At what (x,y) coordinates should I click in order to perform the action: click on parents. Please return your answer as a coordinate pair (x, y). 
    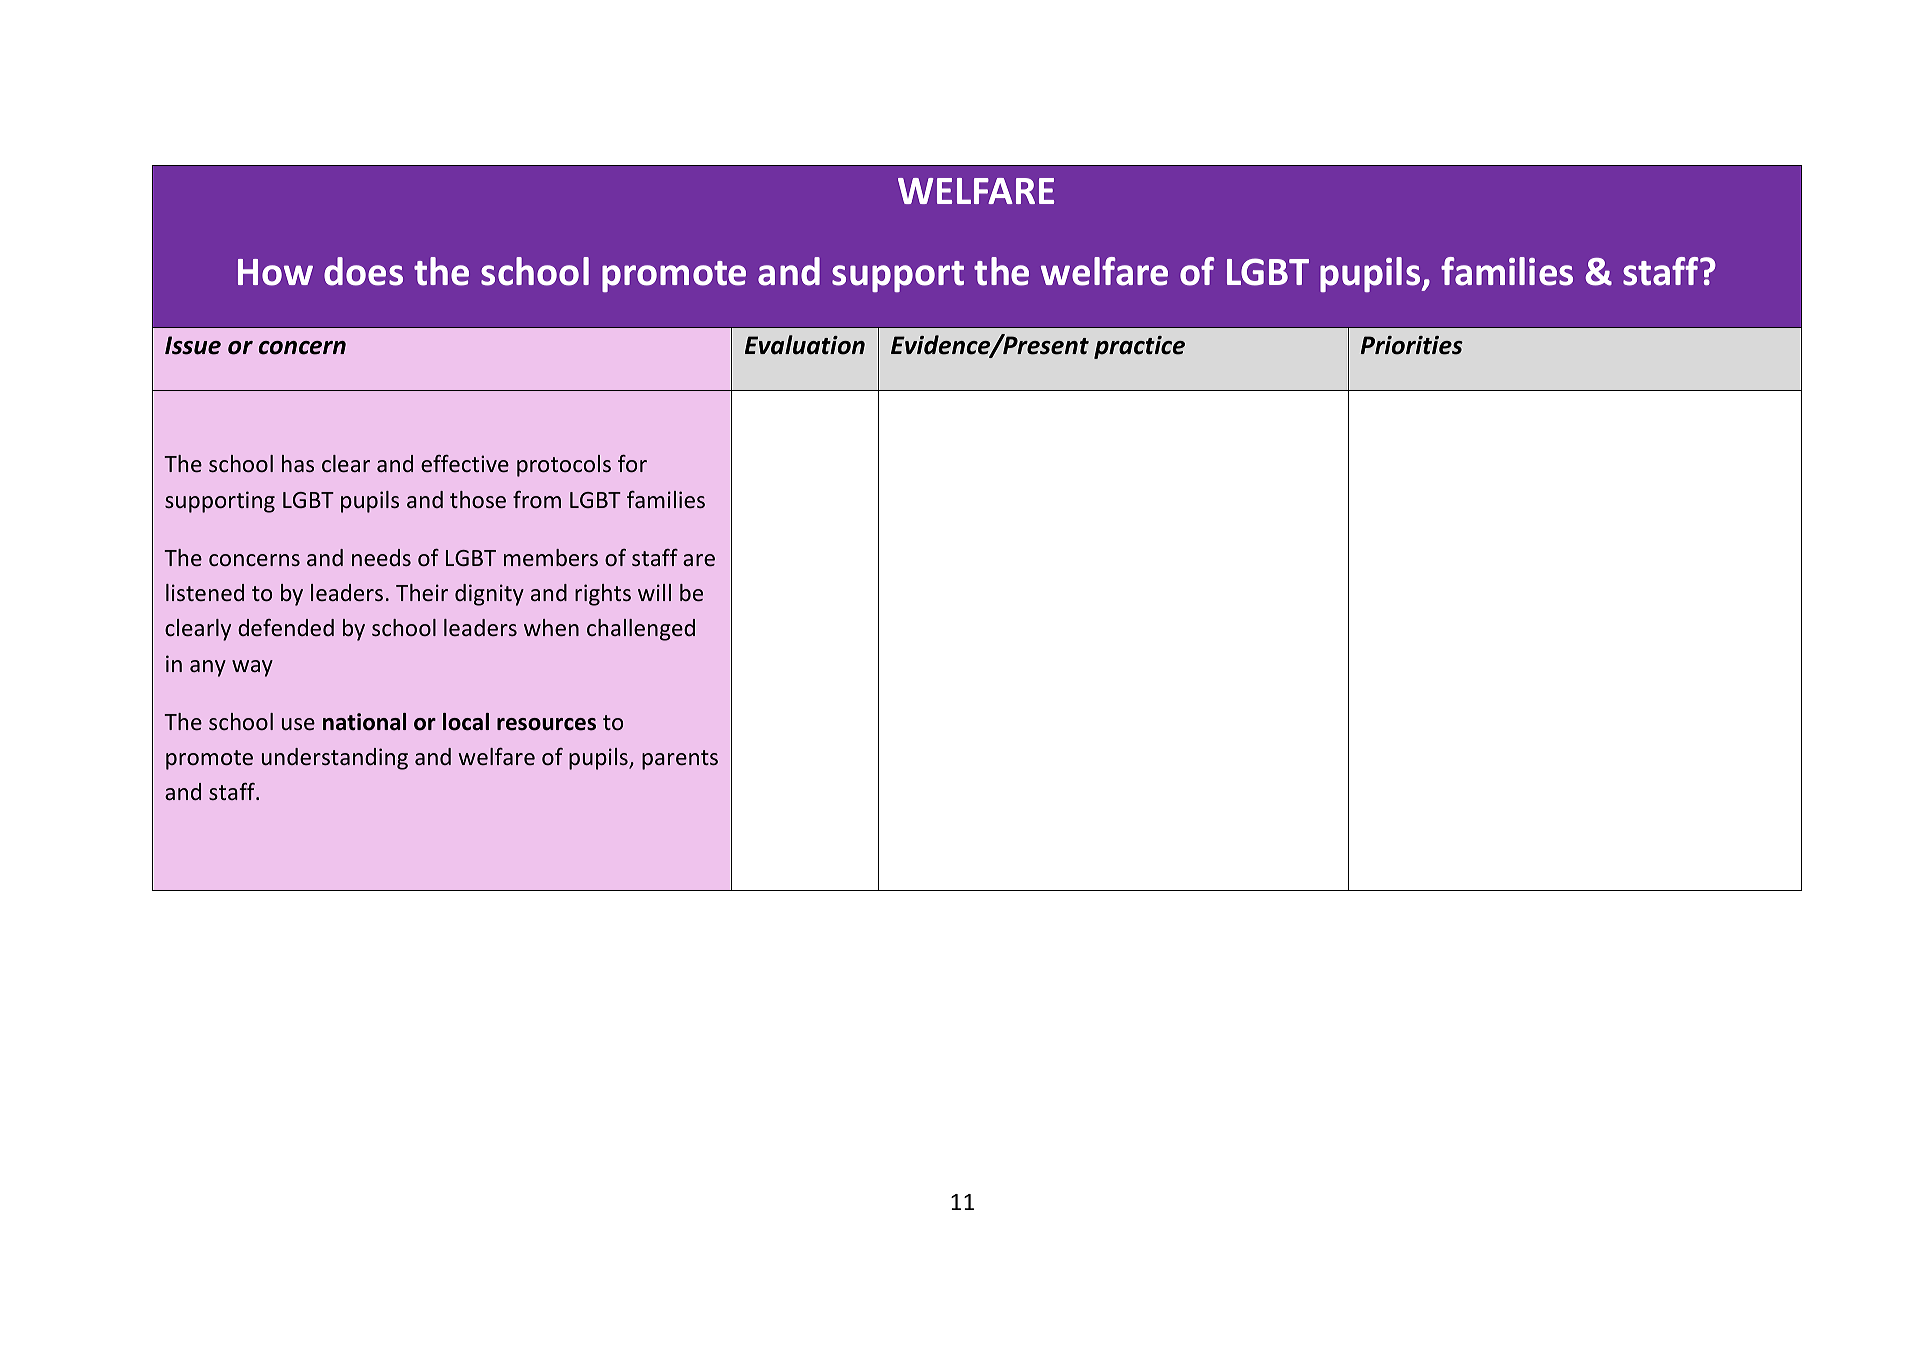
    Looking at the image, I should click on (680, 760).
